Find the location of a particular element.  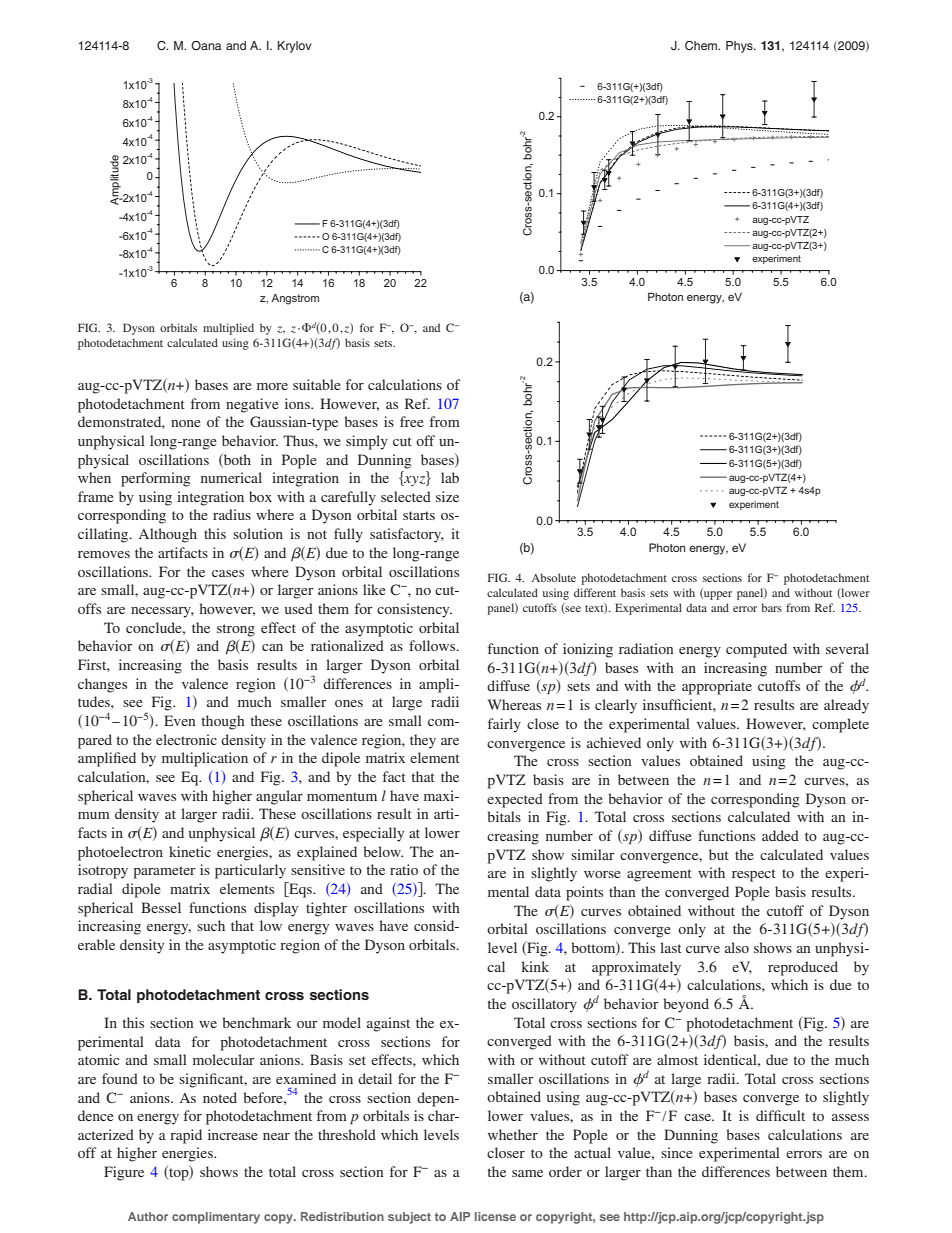

Oana is located at coordinates (206, 46).
